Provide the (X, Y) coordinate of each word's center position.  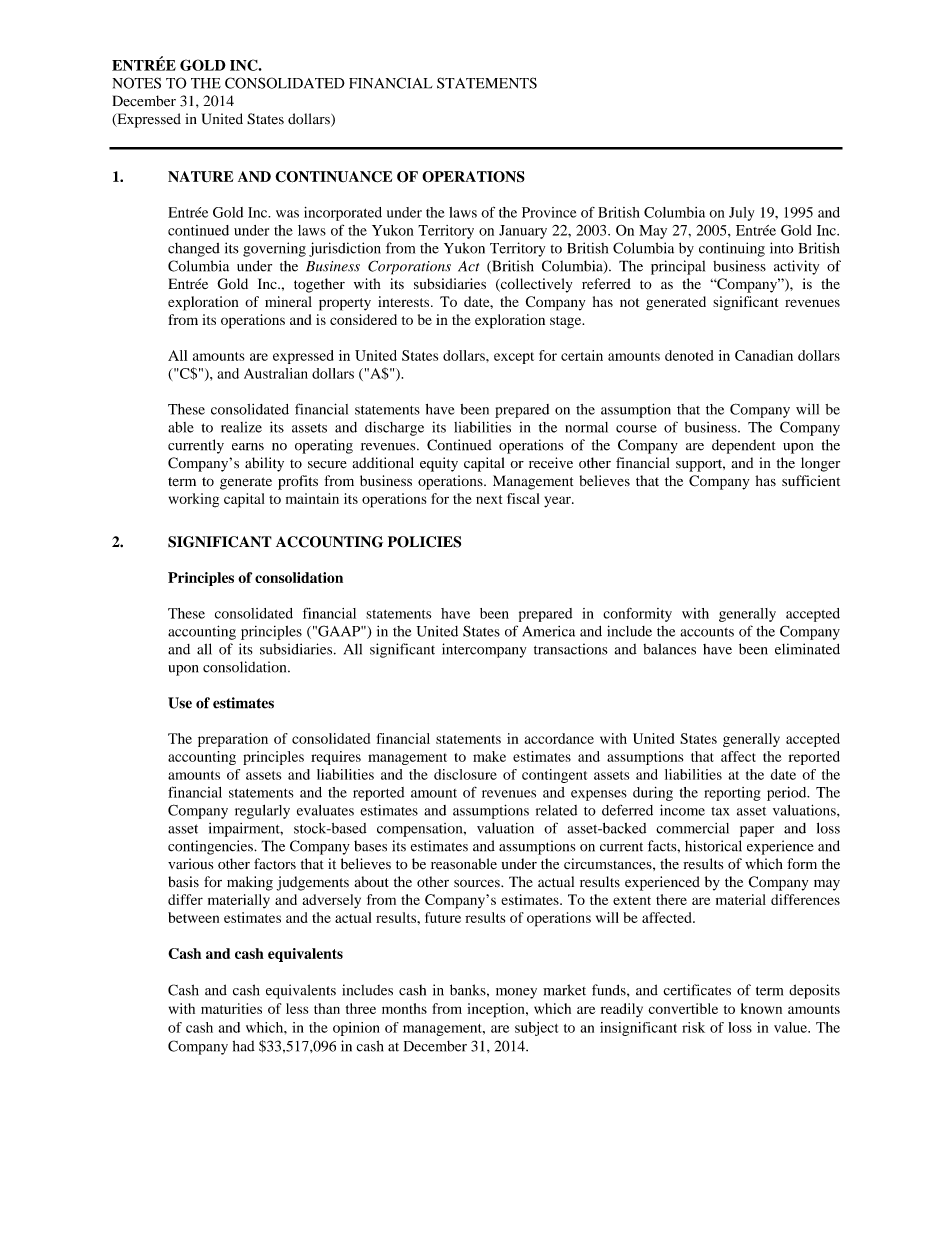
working (194, 500)
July (741, 214)
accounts (707, 632)
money (516, 993)
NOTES (137, 83)
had (244, 1046)
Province (549, 212)
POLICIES (424, 542)
